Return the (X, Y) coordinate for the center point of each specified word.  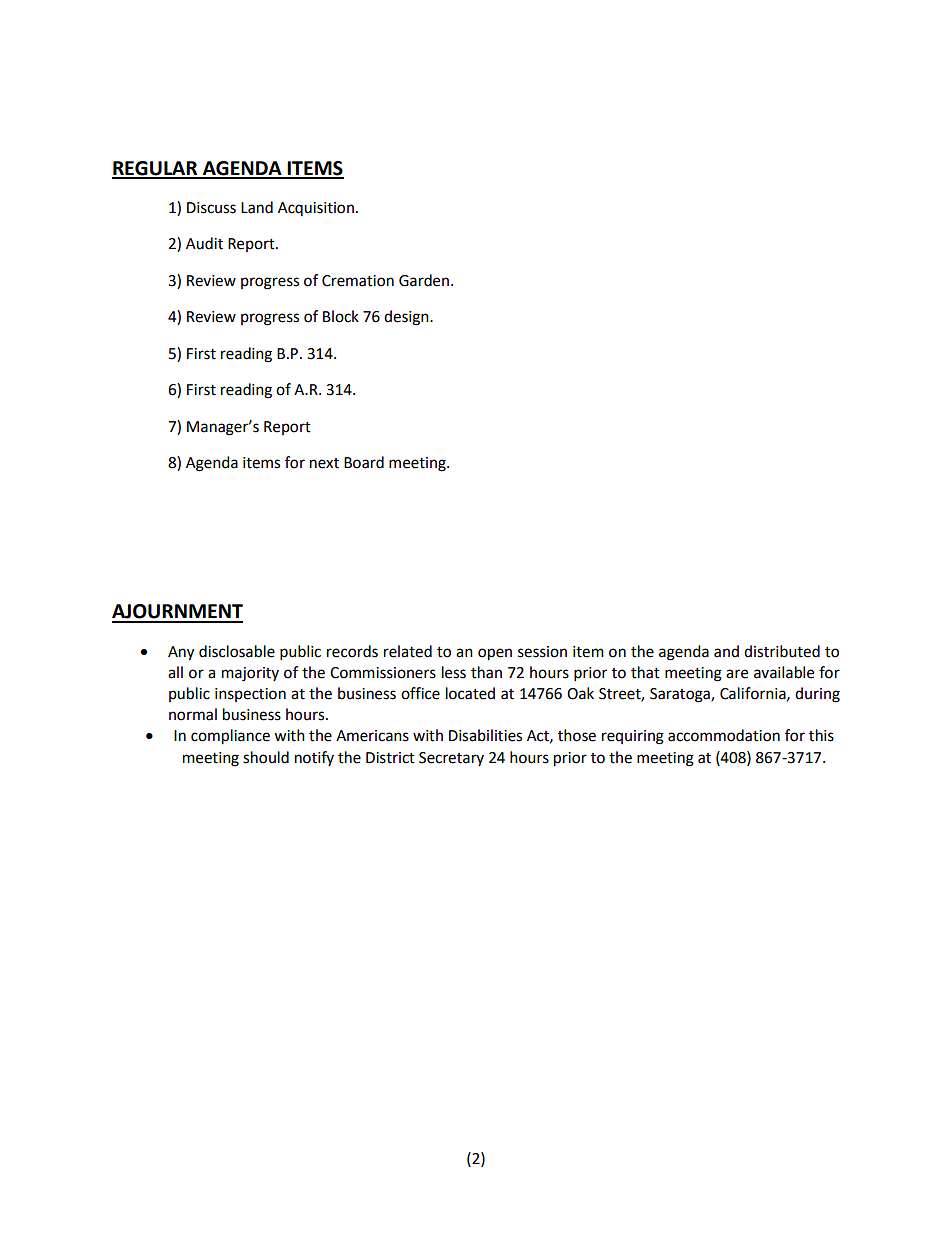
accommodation (724, 735)
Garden (424, 280)
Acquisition (316, 209)
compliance (230, 737)
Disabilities (485, 735)
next (324, 463)
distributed (782, 651)
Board (364, 462)
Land (257, 207)
